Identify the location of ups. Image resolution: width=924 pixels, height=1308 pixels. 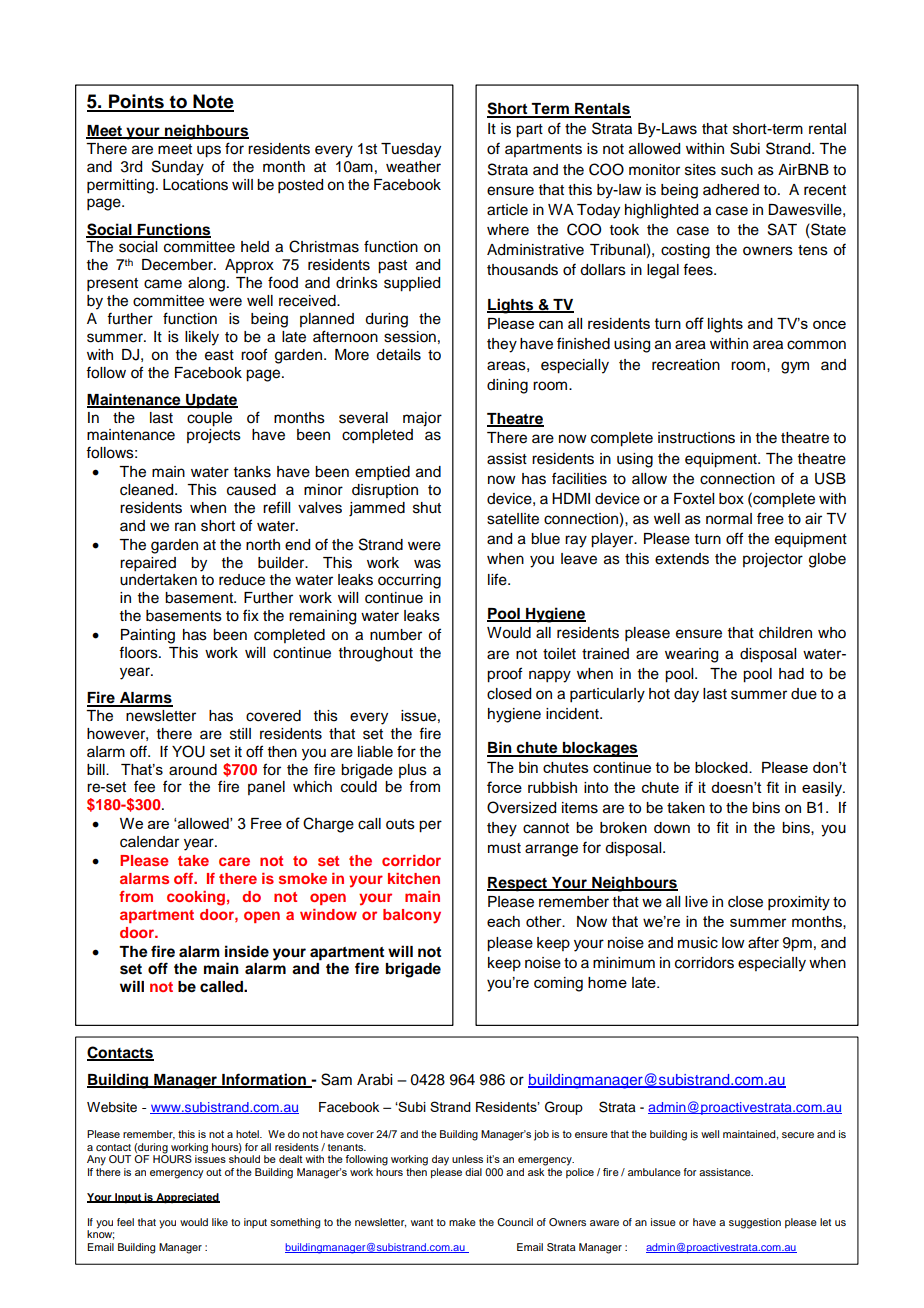
(209, 151).
